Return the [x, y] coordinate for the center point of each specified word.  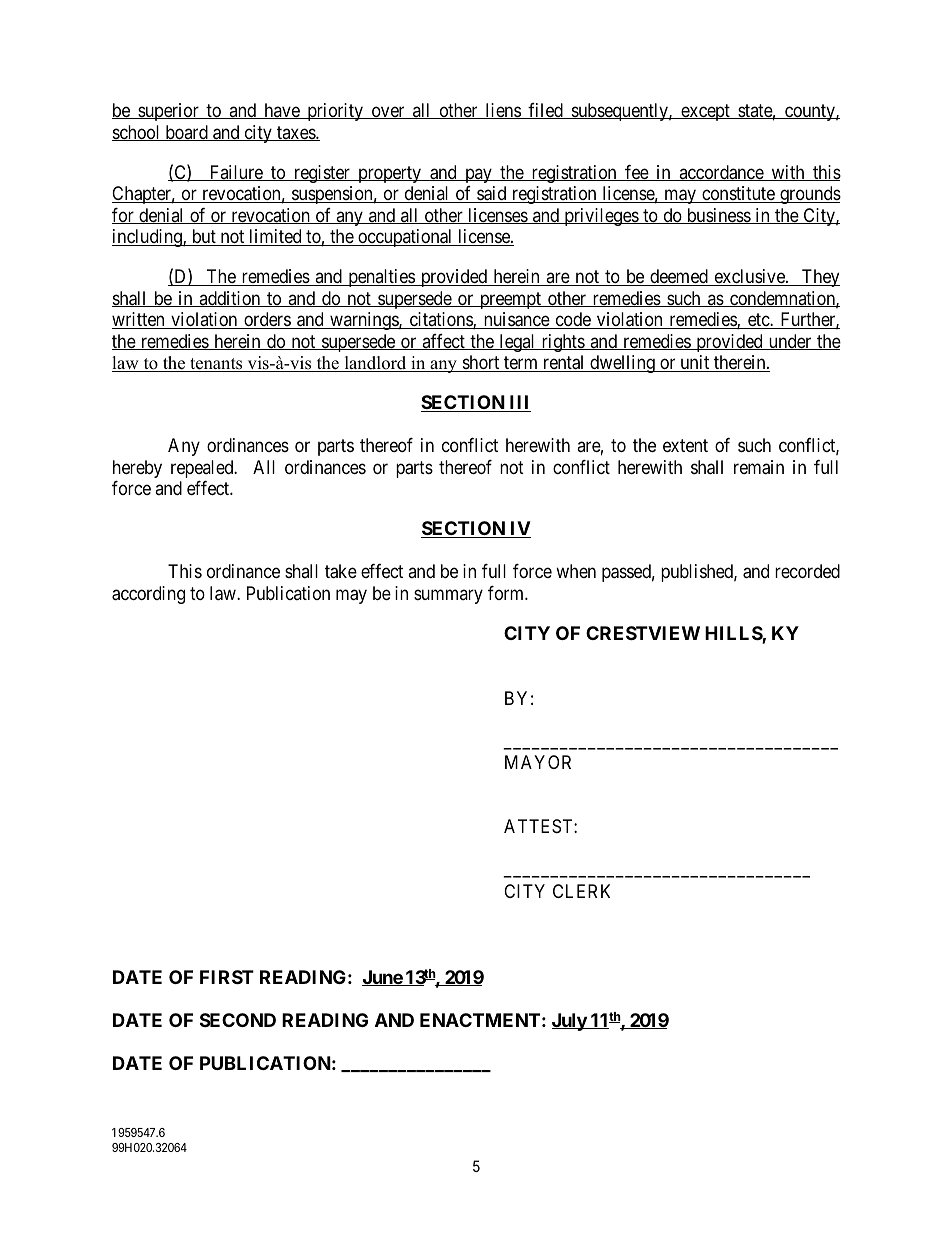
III [519, 403]
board [186, 133]
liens [502, 111]
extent [685, 446]
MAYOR [538, 762]
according [148, 595]
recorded [807, 571]
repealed [203, 469]
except [705, 112]
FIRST [227, 977]
